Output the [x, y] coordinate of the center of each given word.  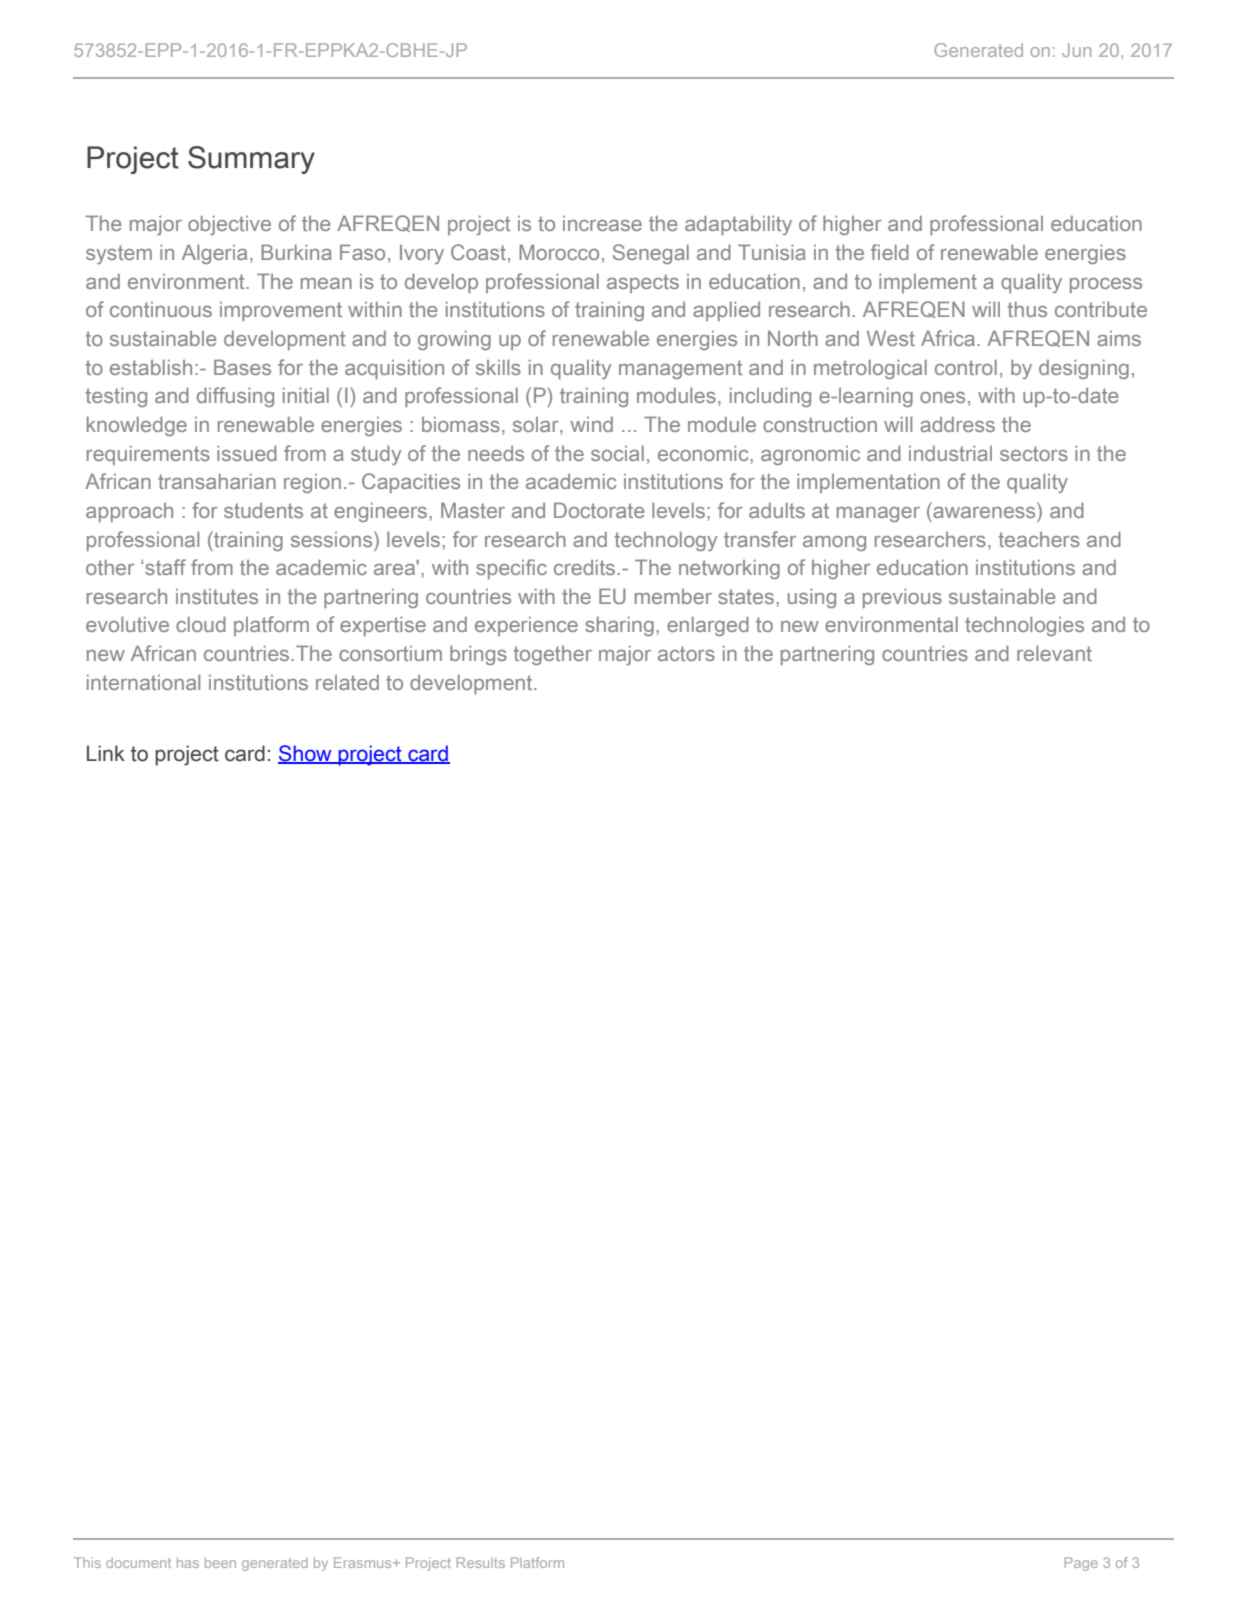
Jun [1076, 50]
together [553, 655]
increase [602, 223]
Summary [251, 160]
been [220, 1562]
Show [306, 754]
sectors [1034, 453]
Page [1081, 1564]
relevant [1054, 653]
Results [481, 1562]
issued [247, 453]
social [617, 453]
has [188, 1562]
